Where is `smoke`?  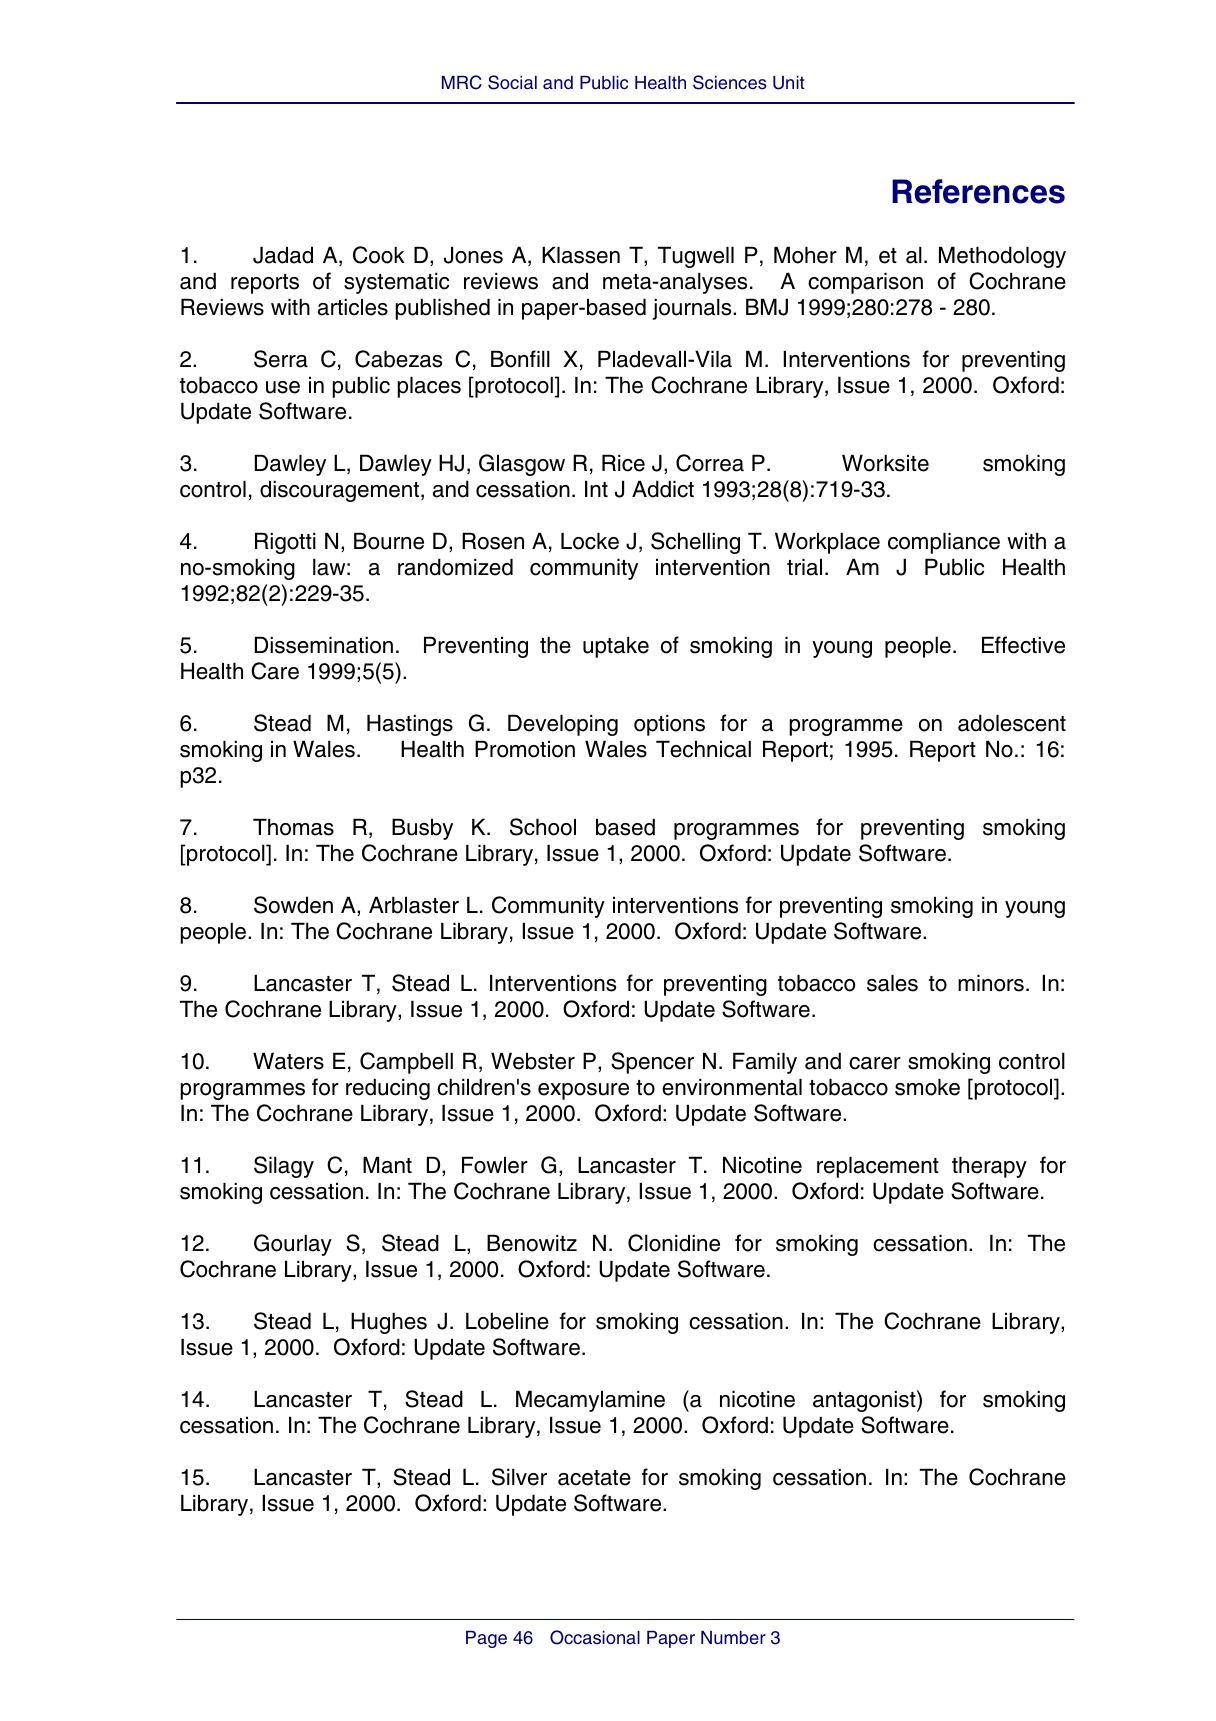 smoke is located at coordinates (927, 1087).
